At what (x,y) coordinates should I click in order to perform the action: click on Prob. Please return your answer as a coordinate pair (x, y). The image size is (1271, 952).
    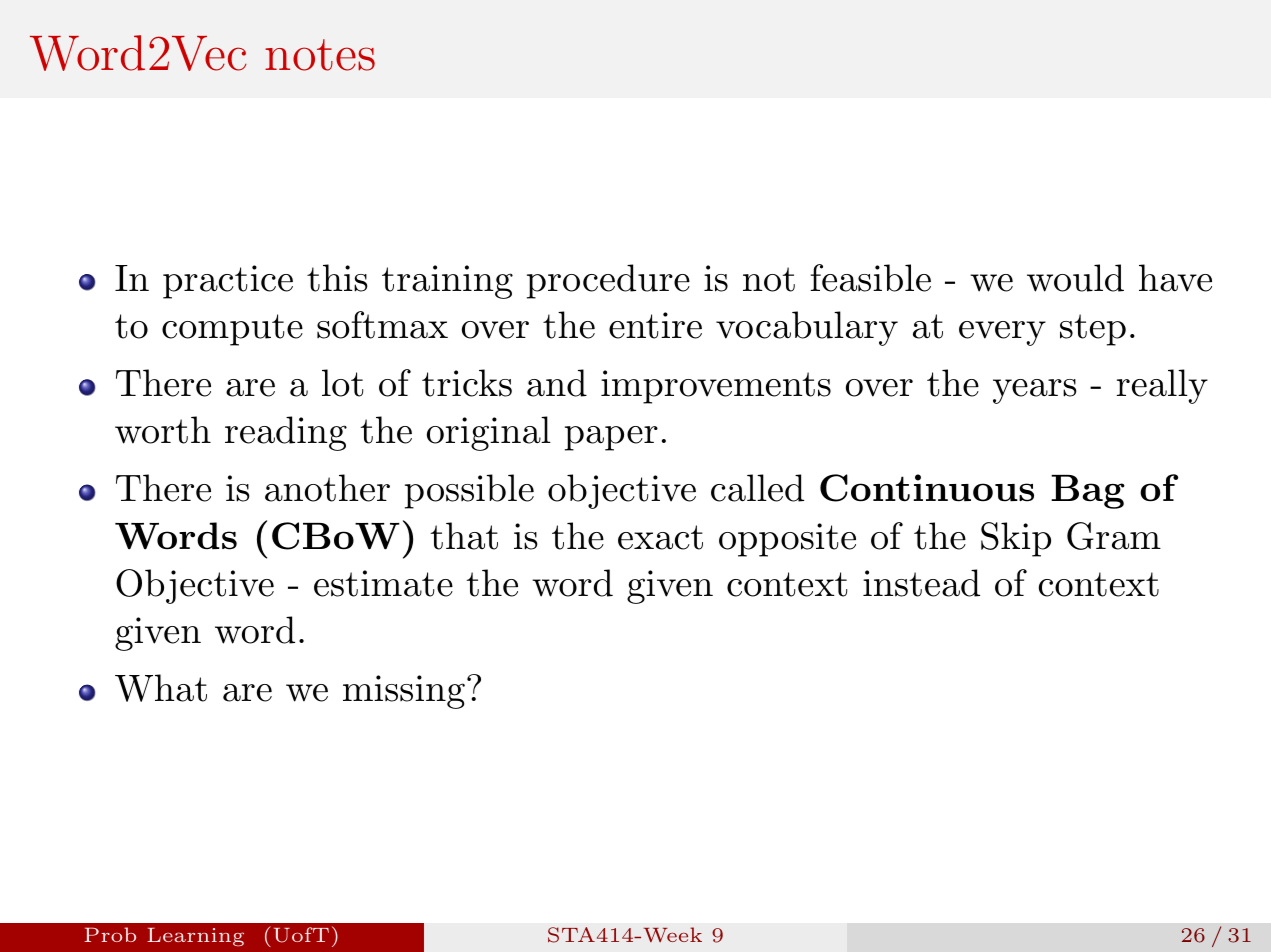
    Looking at the image, I should click on (110, 934).
